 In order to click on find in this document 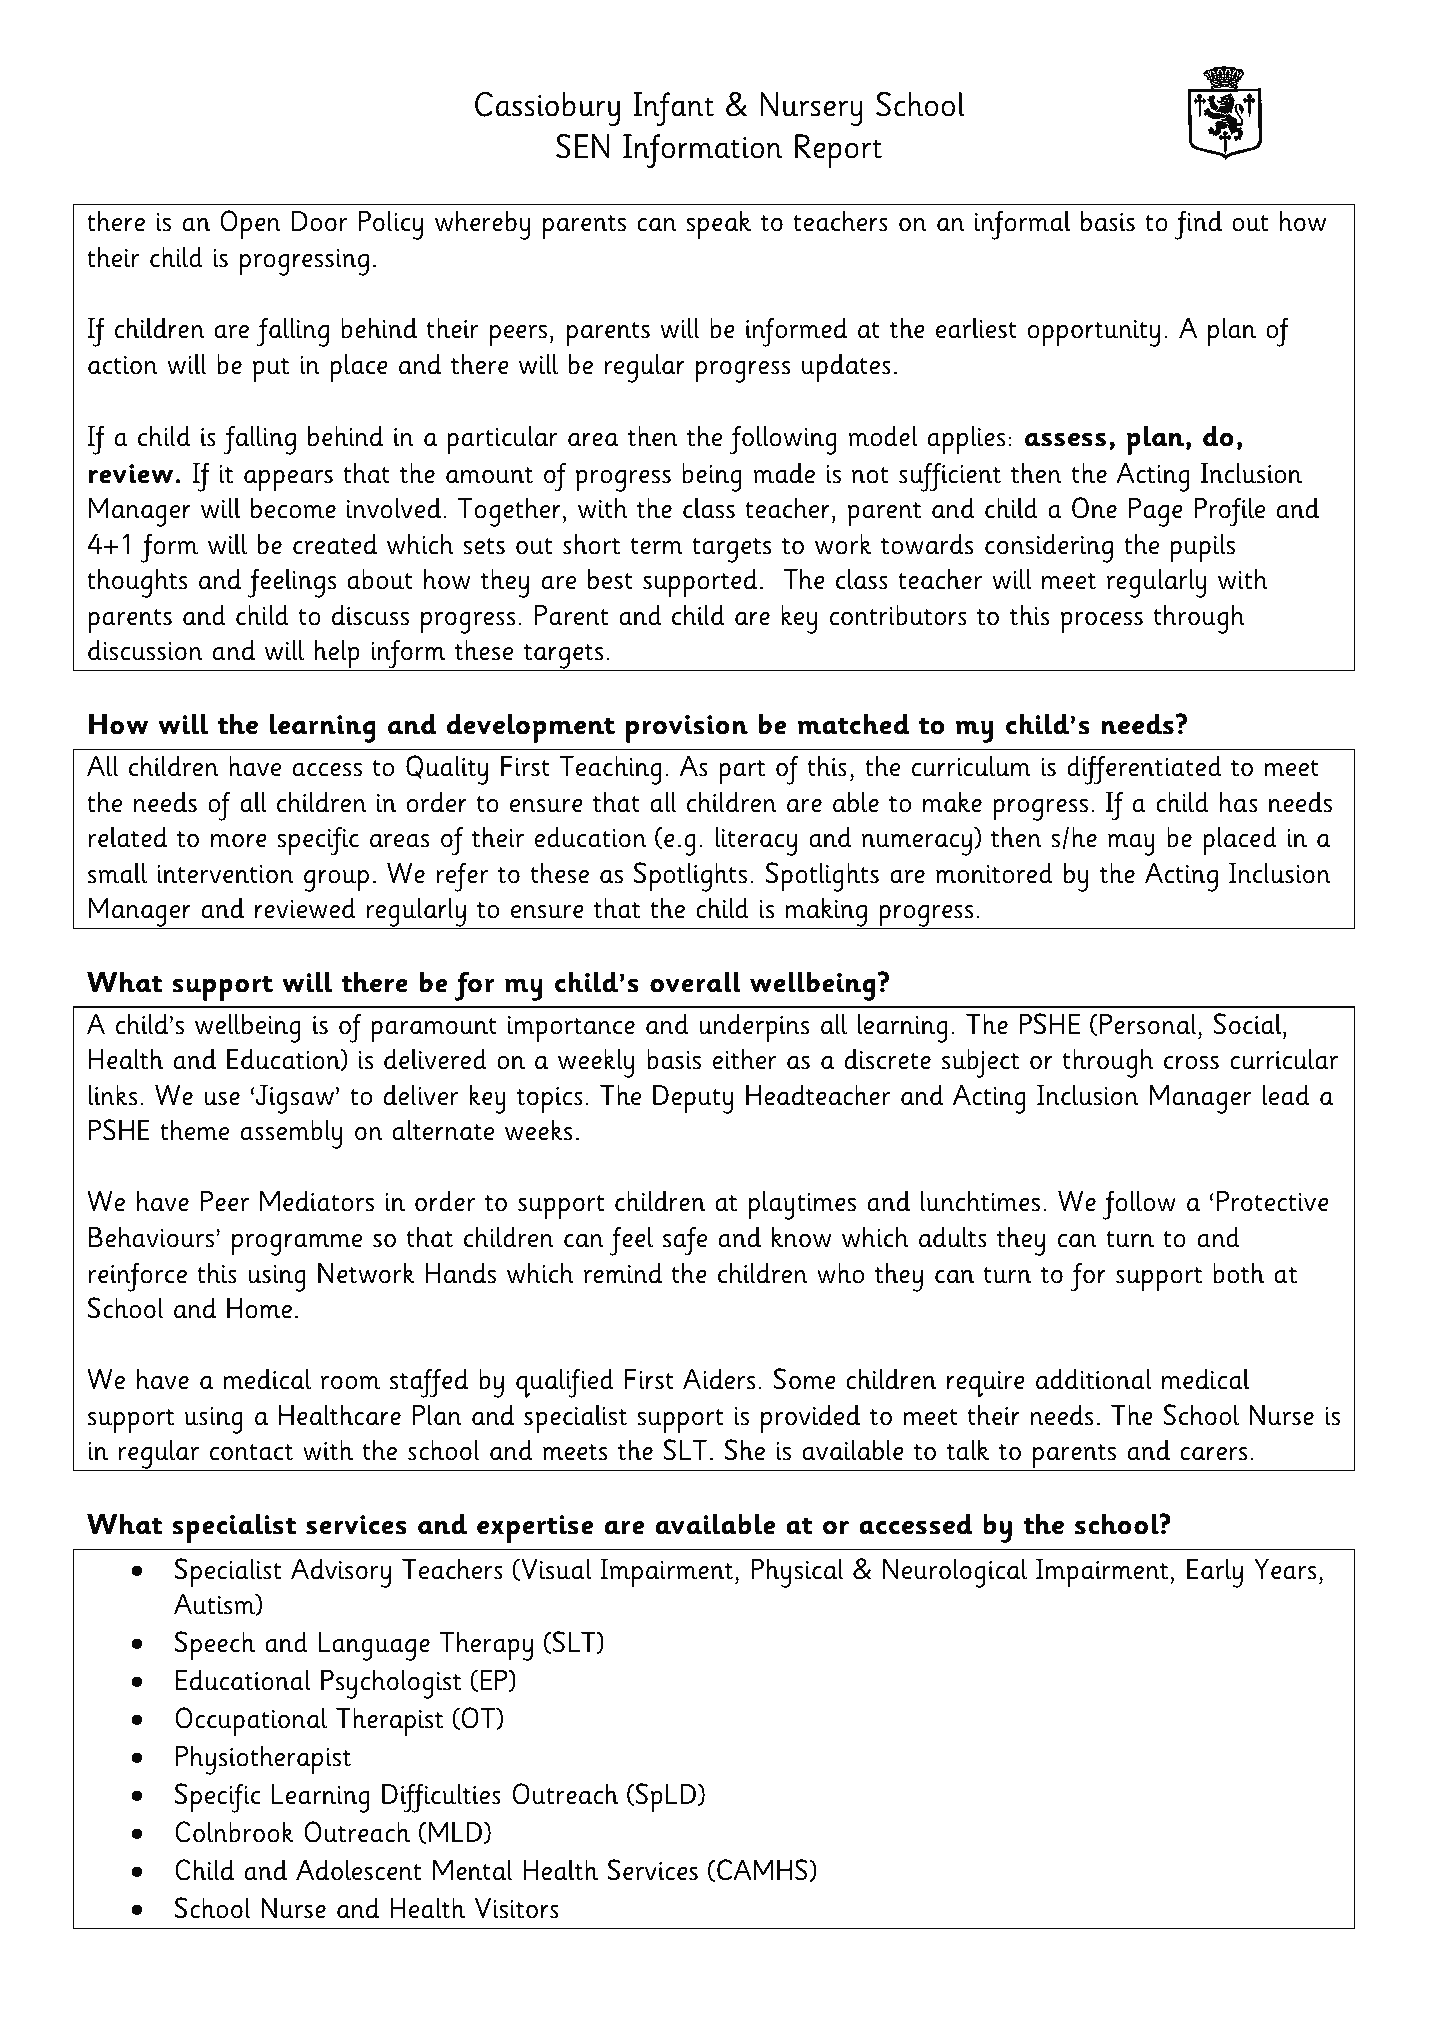, I will do `click(1198, 225)`.
